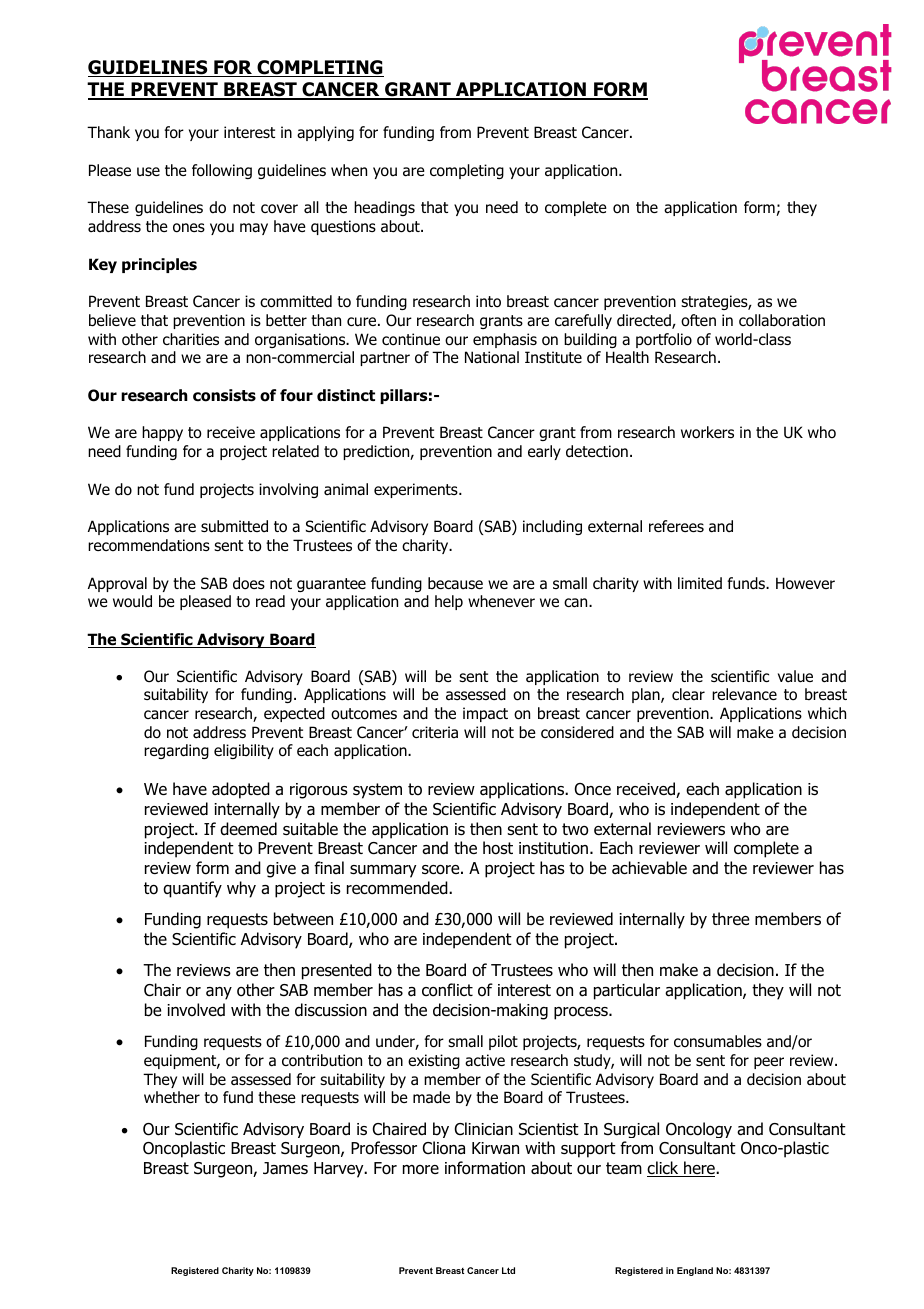  Describe the element at coordinates (707, 432) in the screenshot. I see `workers` at that location.
